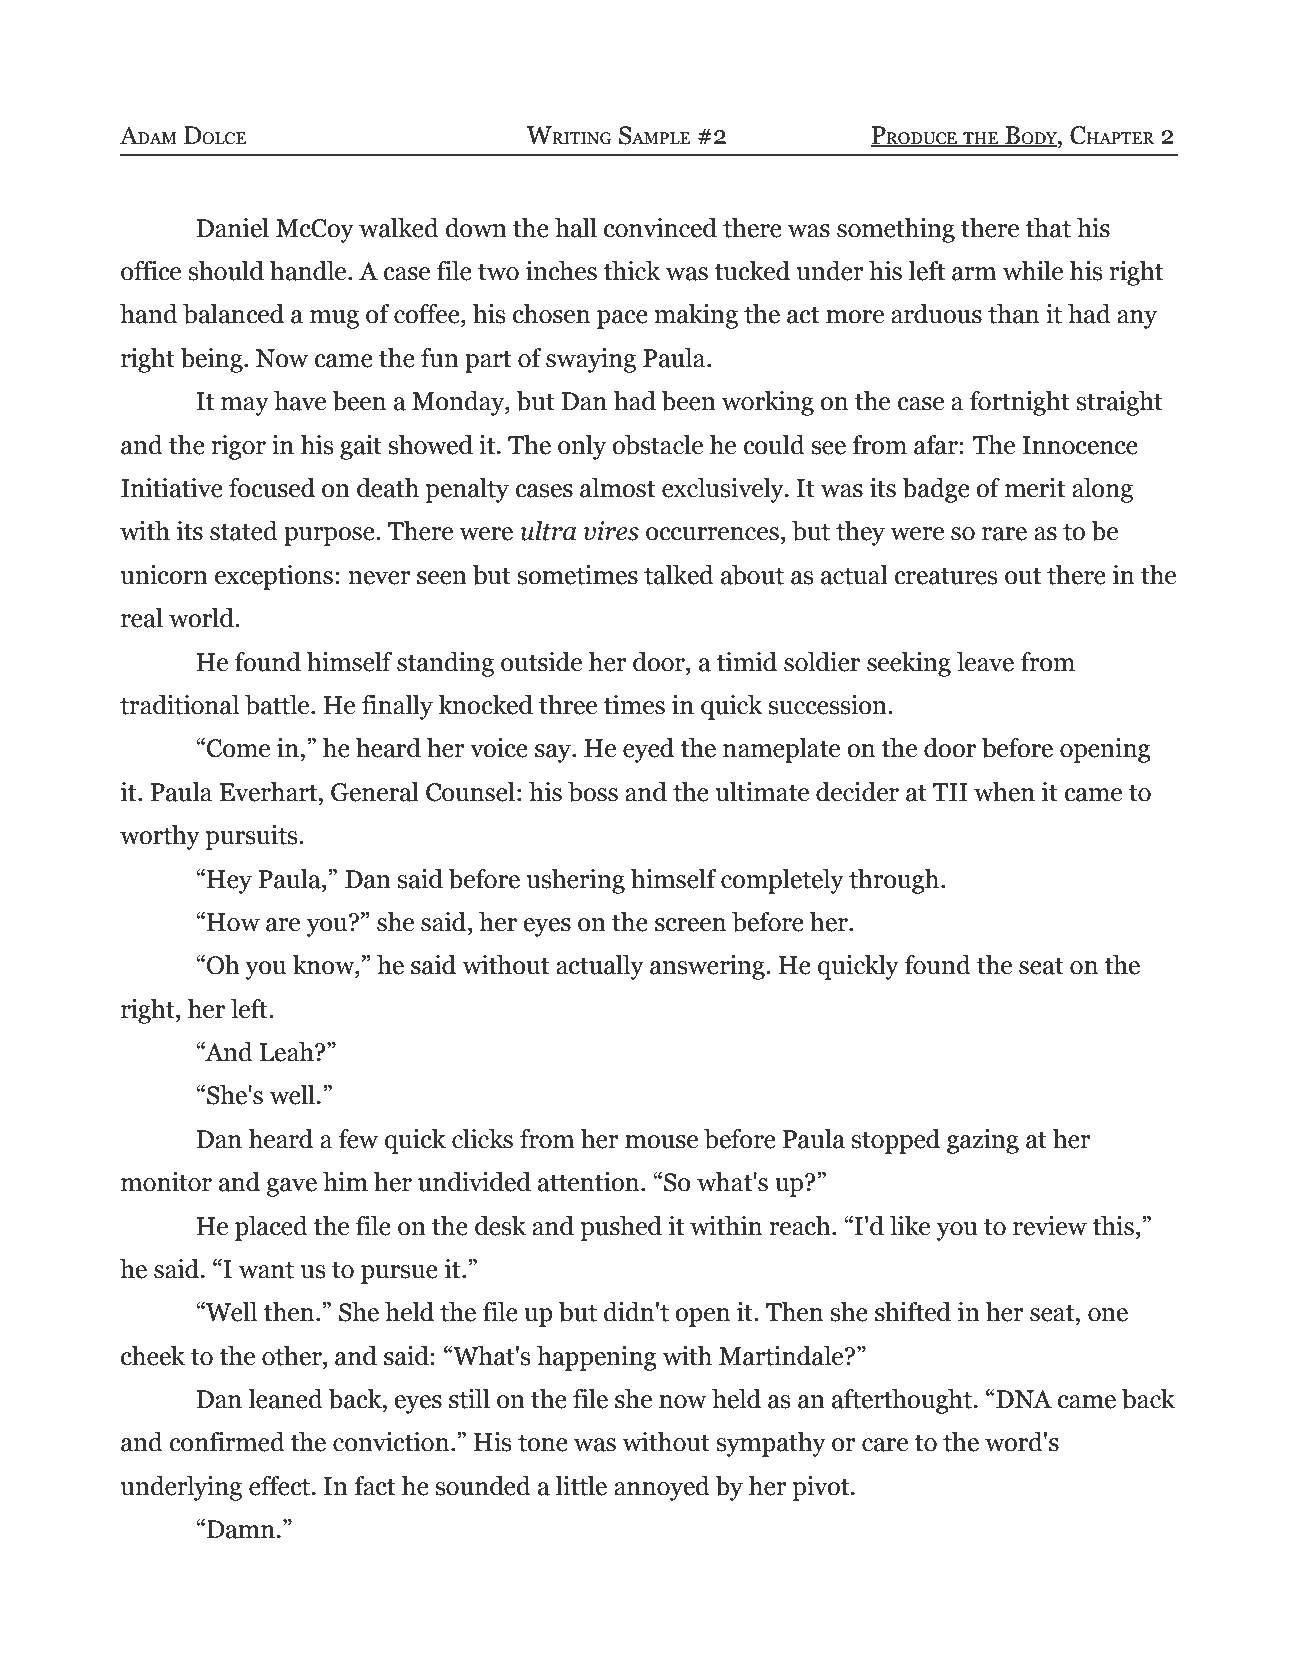 This screenshot has height=1680, width=1298. Describe the element at coordinates (288, 1052) in the screenshot. I see `Leah` at that location.
